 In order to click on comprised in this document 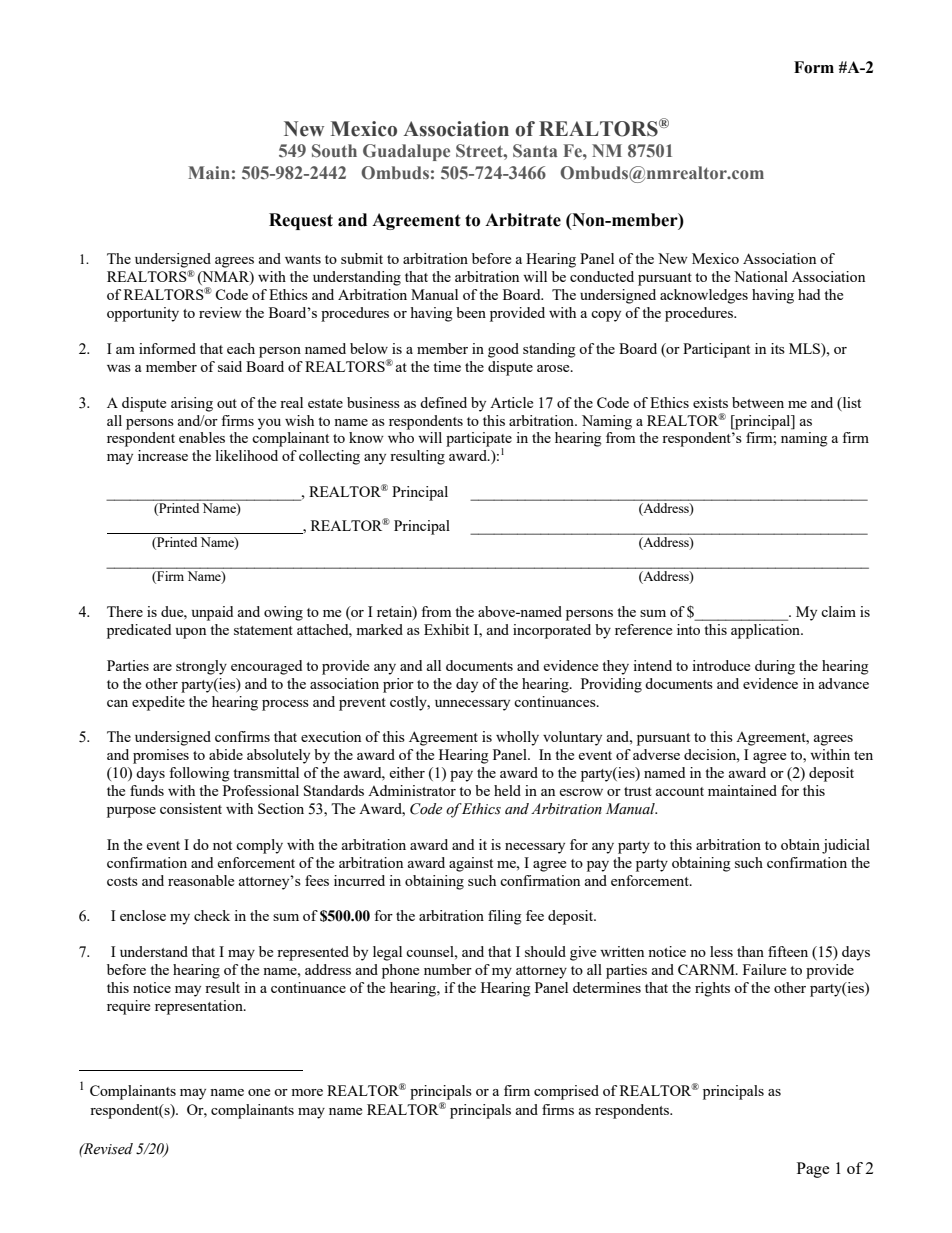, I will do `click(566, 1092)`.
